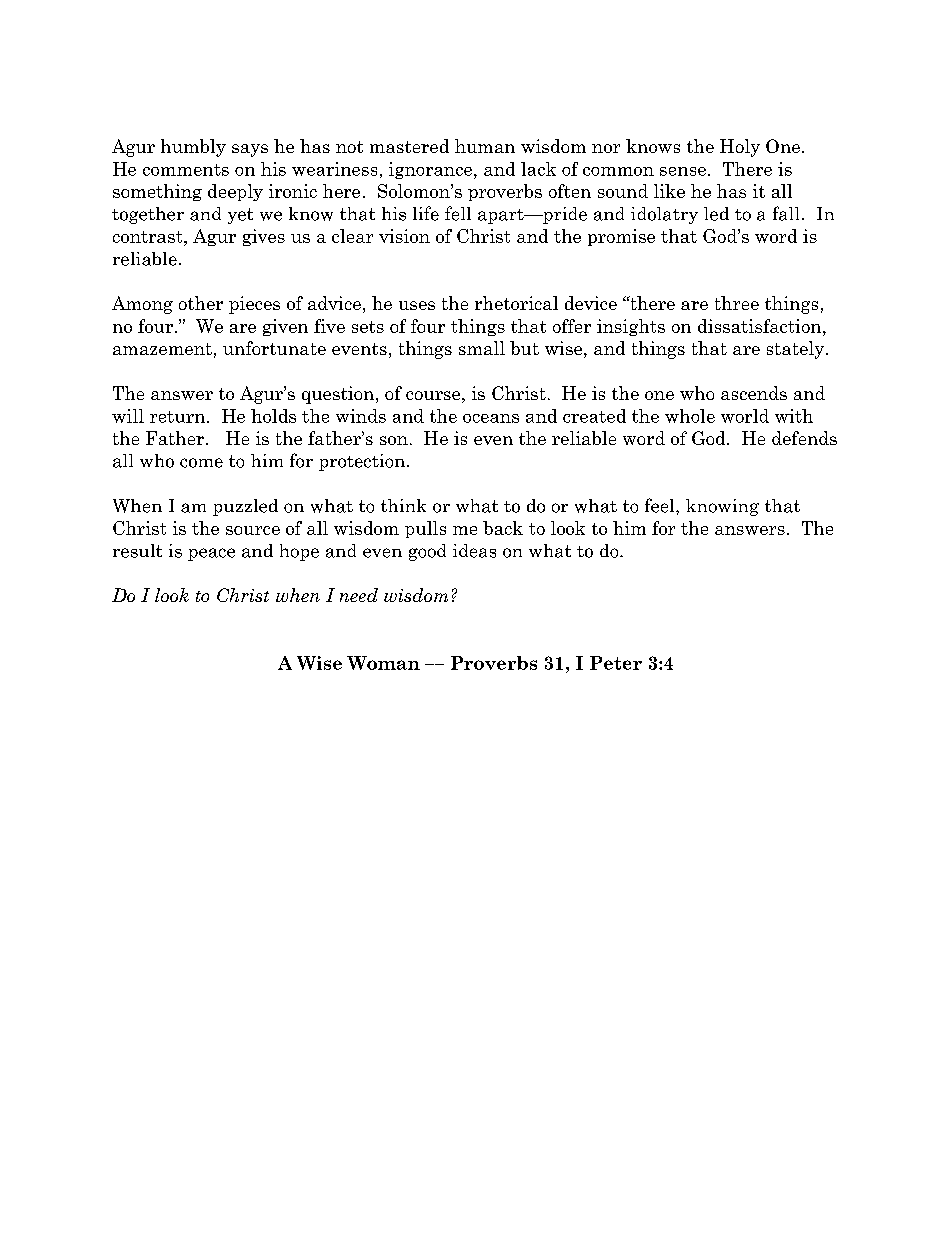 The image size is (952, 1233). Describe the element at coordinates (179, 417) in the screenshot. I see `return` at that location.
